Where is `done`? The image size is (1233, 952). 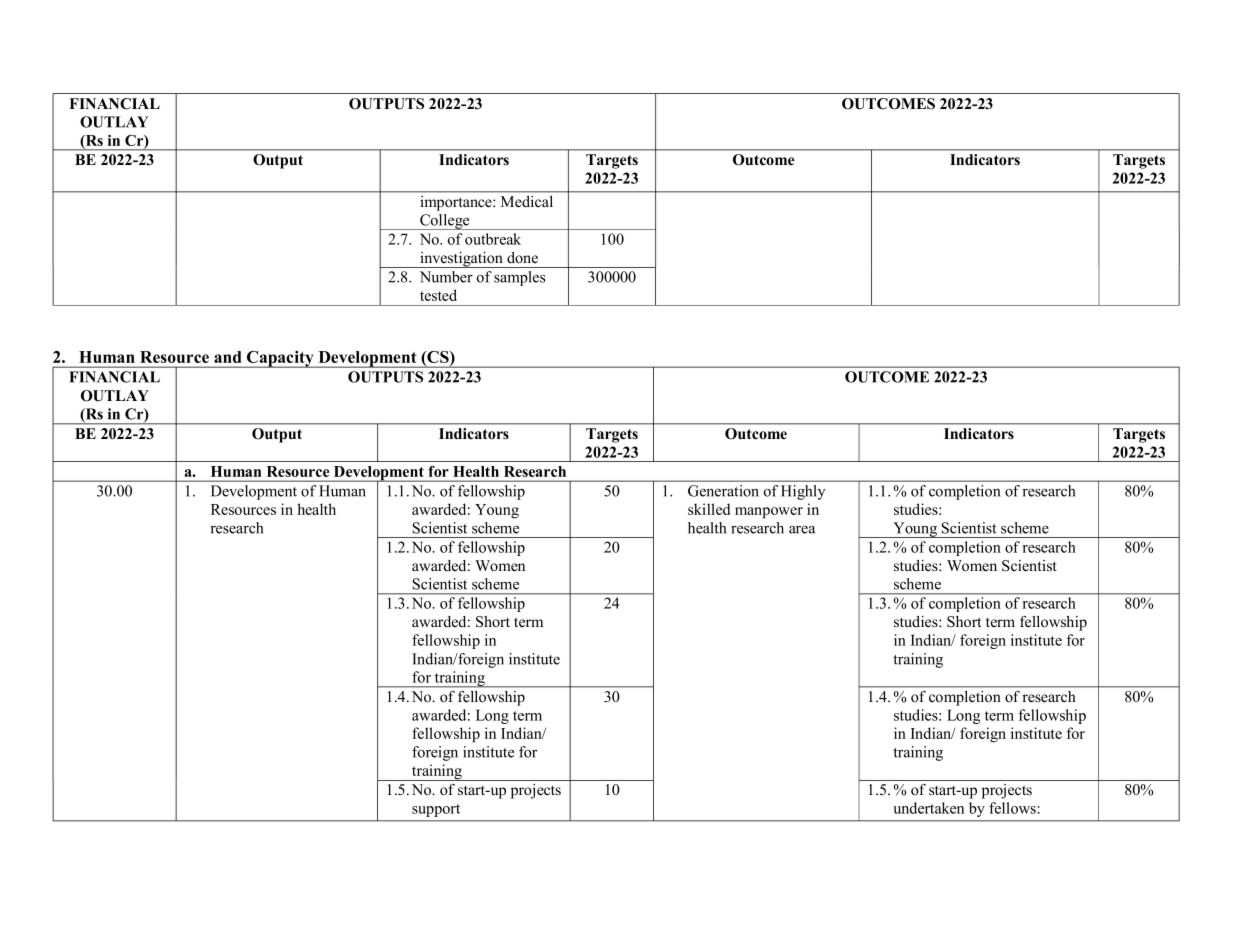
done is located at coordinates (522, 258).
